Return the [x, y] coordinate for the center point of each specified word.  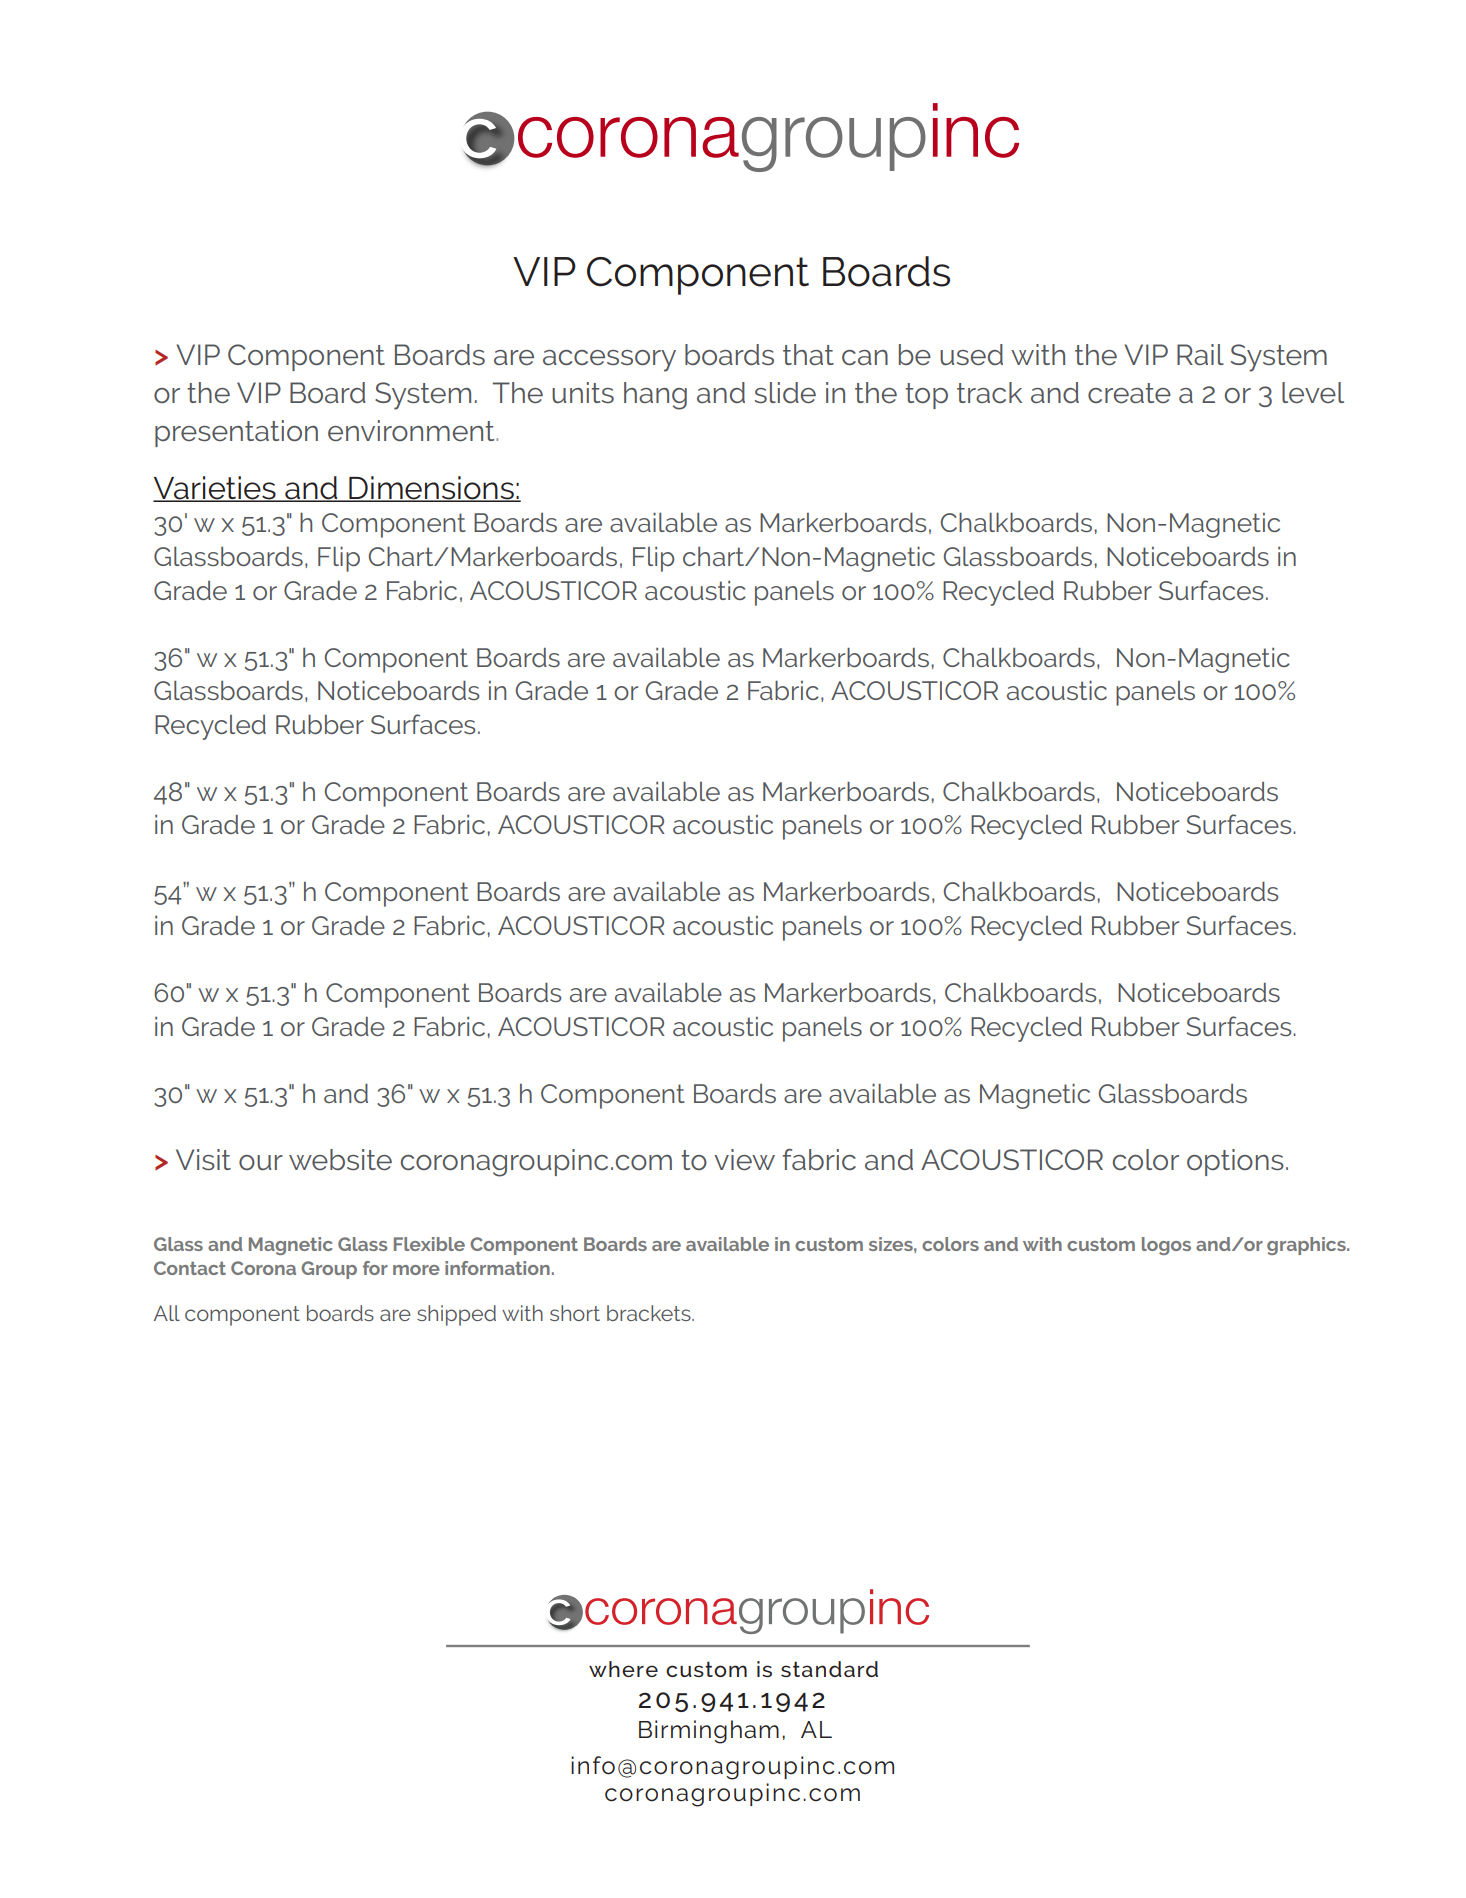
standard [829, 1669]
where [623, 1669]
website [340, 1160]
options [1235, 1162]
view [744, 1160]
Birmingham [709, 1732]
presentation [236, 433]
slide [785, 393]
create [1129, 393]
